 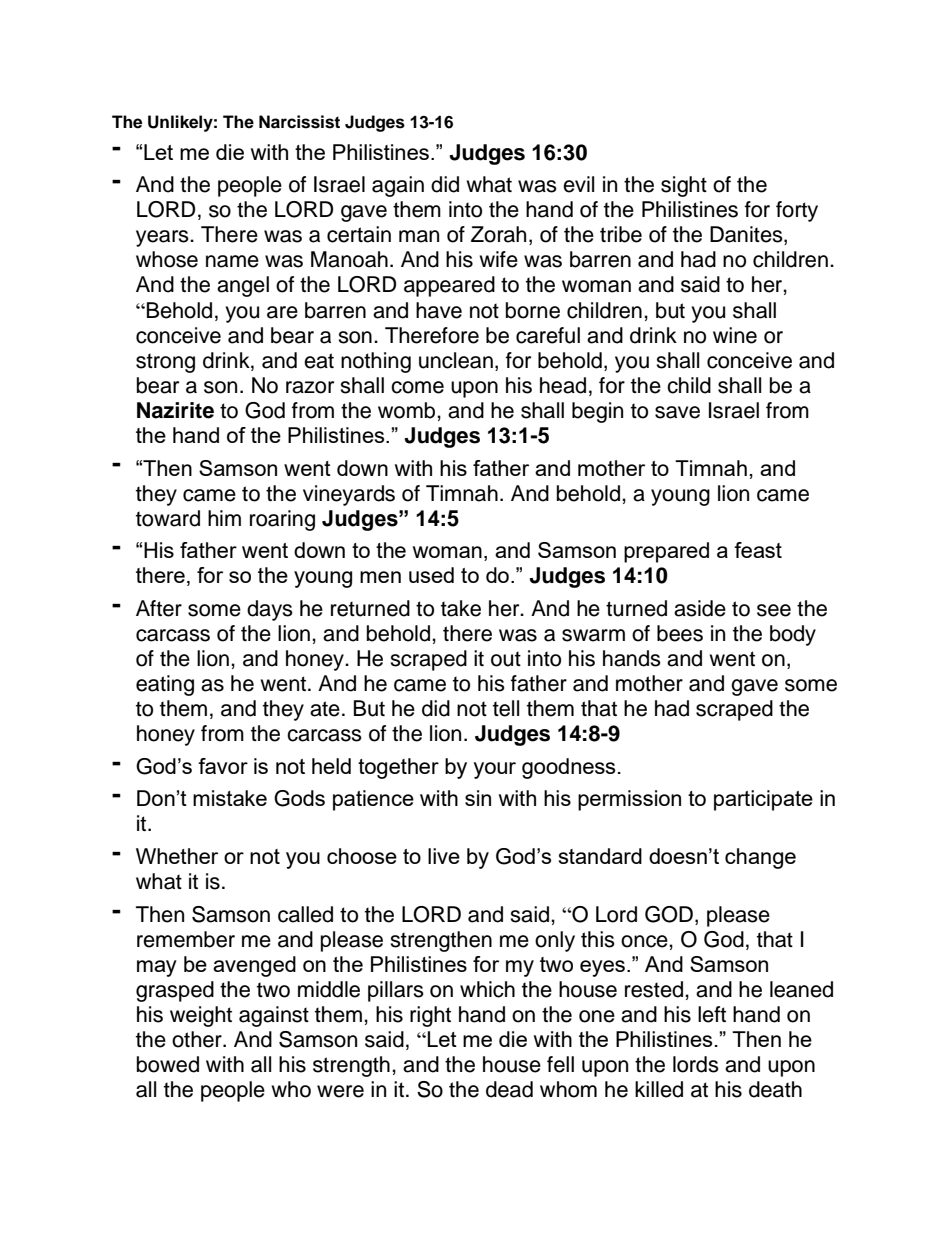 What do you see at coordinates (775, 1089) in the image?
I see `death` at bounding box center [775, 1089].
